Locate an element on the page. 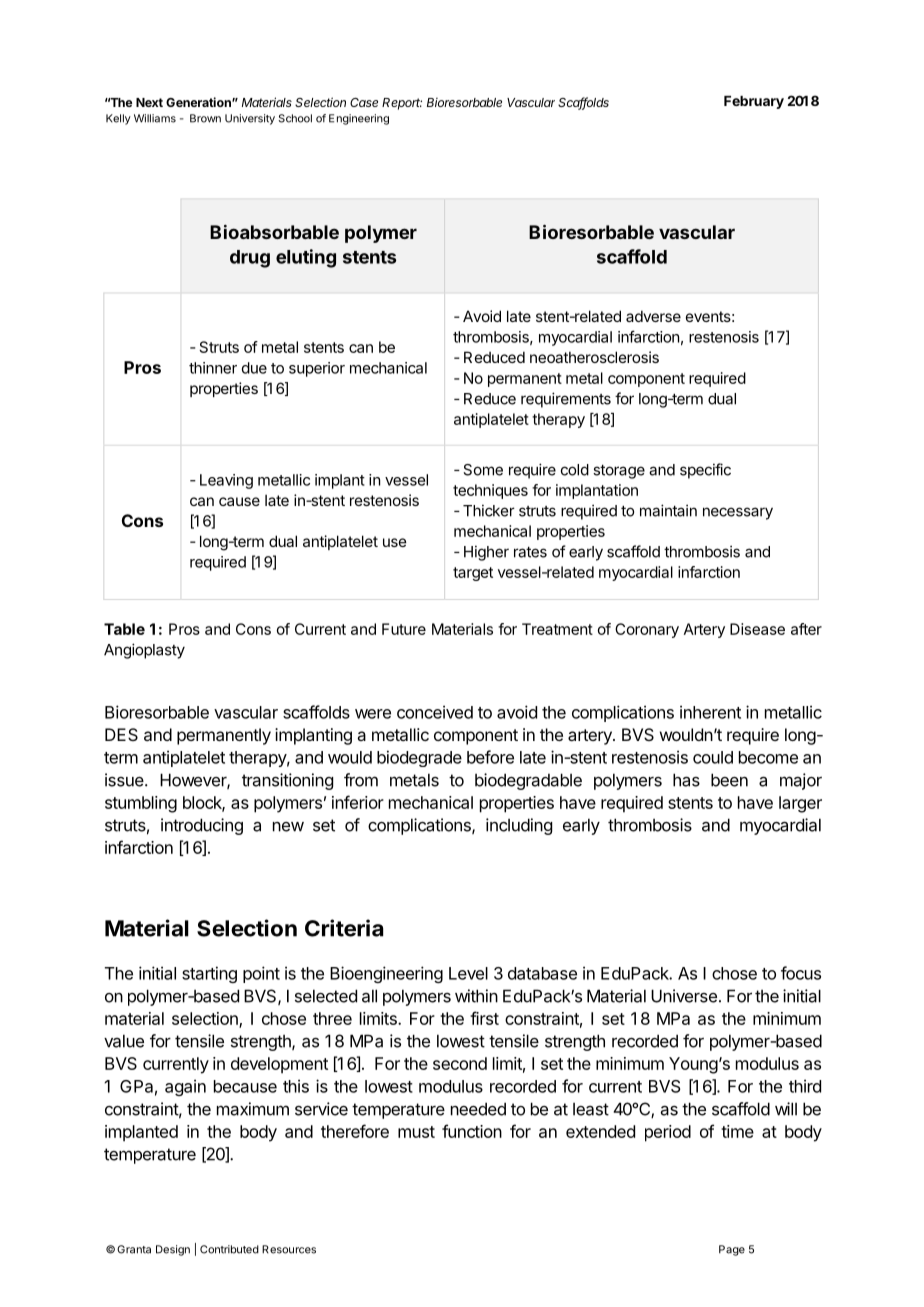  techniques is located at coordinates (490, 491).
